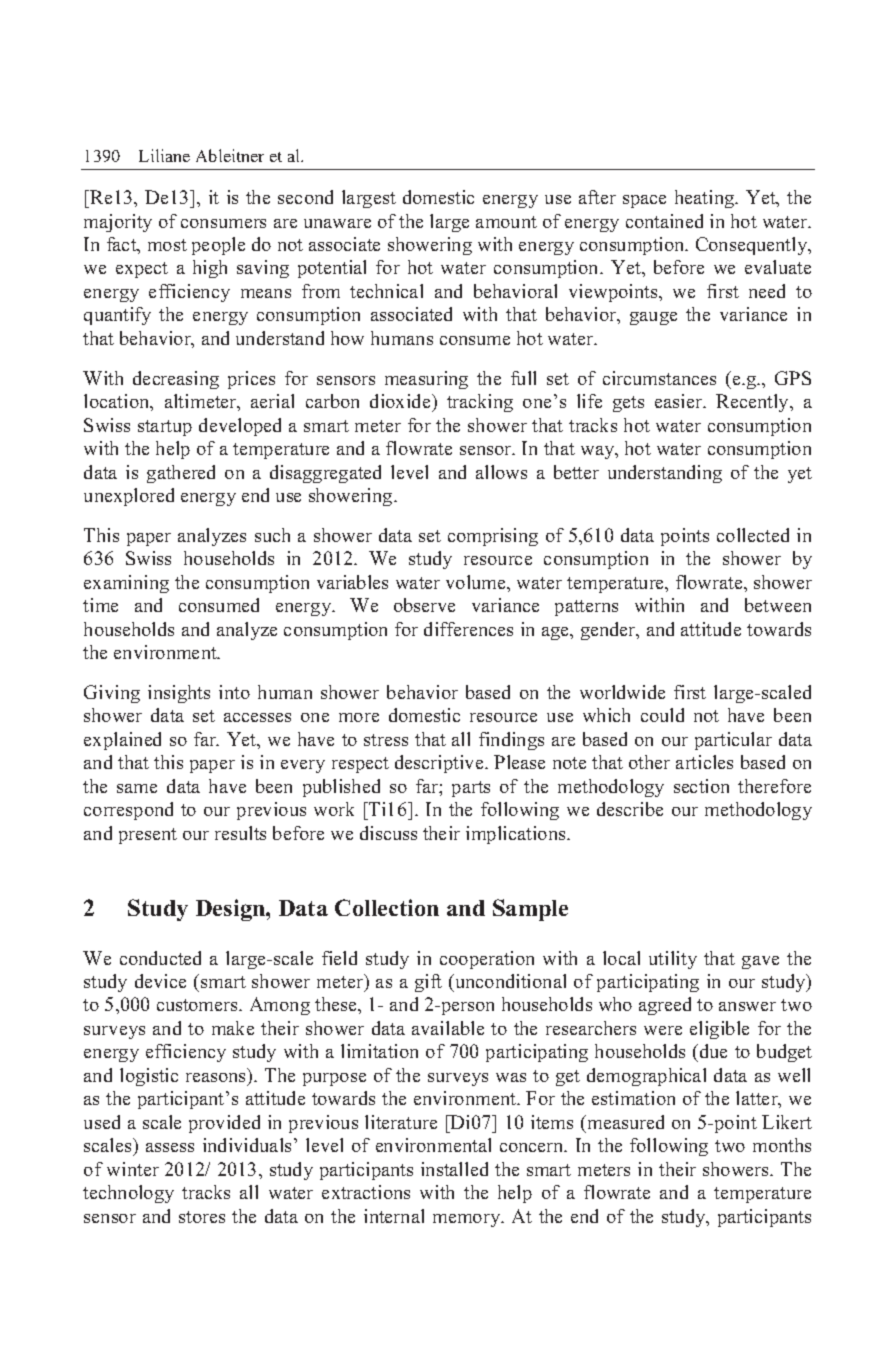 This screenshot has height=1359, width=896. What do you see at coordinates (167, 245) in the screenshot?
I see `most` at bounding box center [167, 245].
